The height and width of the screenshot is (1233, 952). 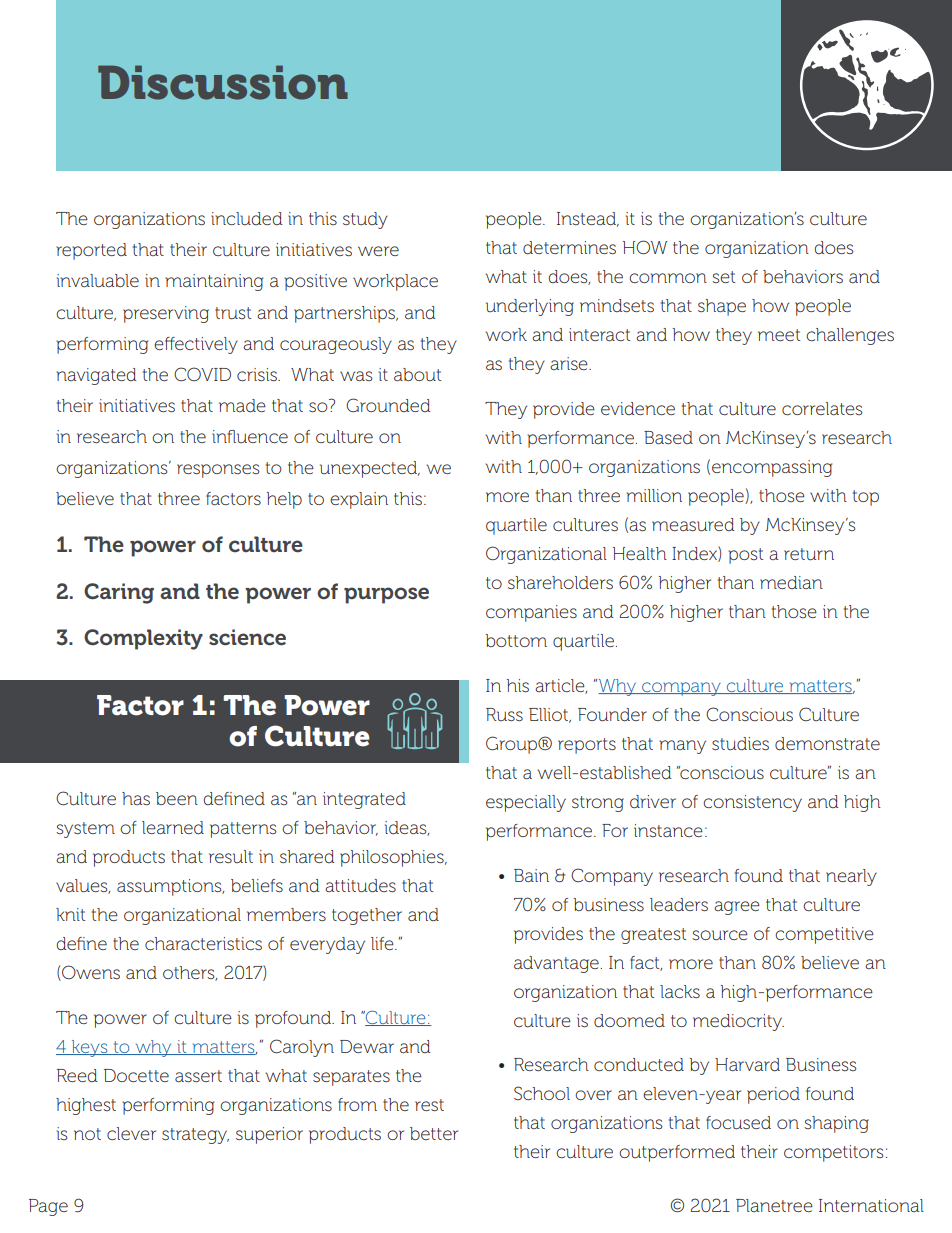 What do you see at coordinates (531, 875) in the screenshot?
I see `Bain` at bounding box center [531, 875].
